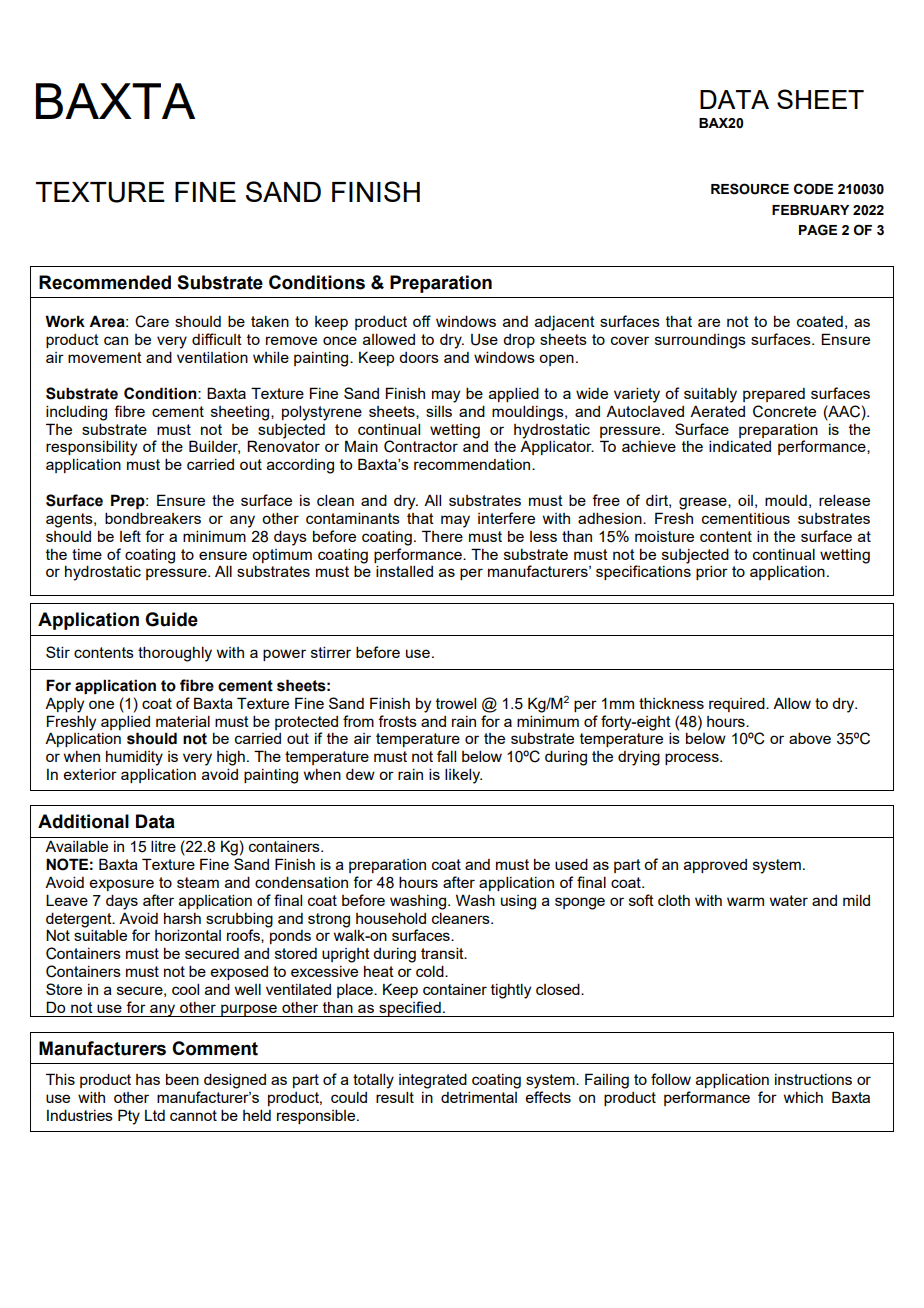 The image size is (924, 1308). Describe the element at coordinates (750, 189) in the screenshot. I see `RESOURCE` at that location.
